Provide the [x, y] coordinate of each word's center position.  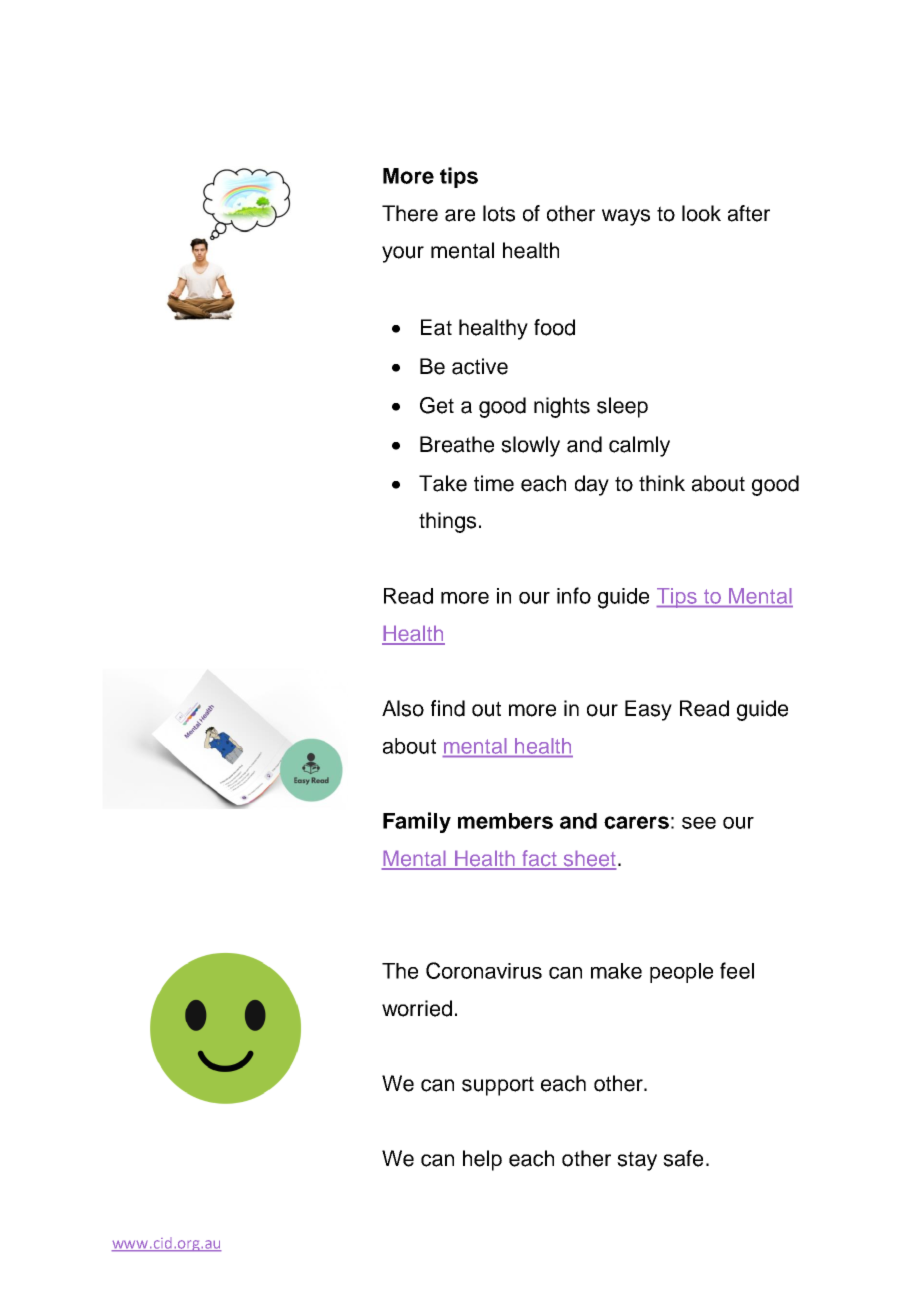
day [592, 485]
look [701, 213]
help [482, 1160]
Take [443, 483]
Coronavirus [484, 970]
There [410, 213]
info [574, 595]
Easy [648, 710]
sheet [589, 859]
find [448, 708]
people [681, 973]
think [662, 483]
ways [626, 217]
